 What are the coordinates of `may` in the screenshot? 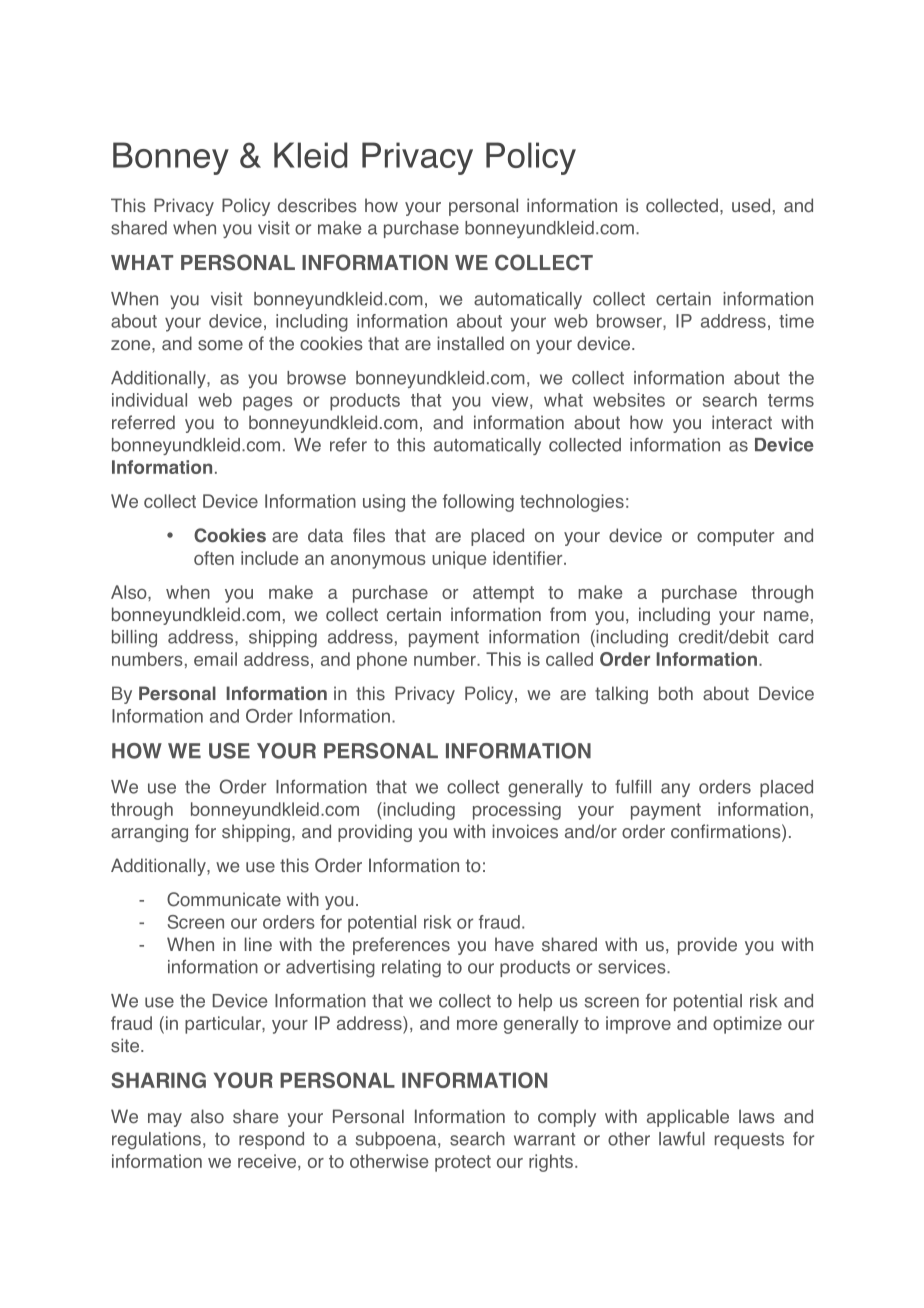 It's located at (165, 1120).
